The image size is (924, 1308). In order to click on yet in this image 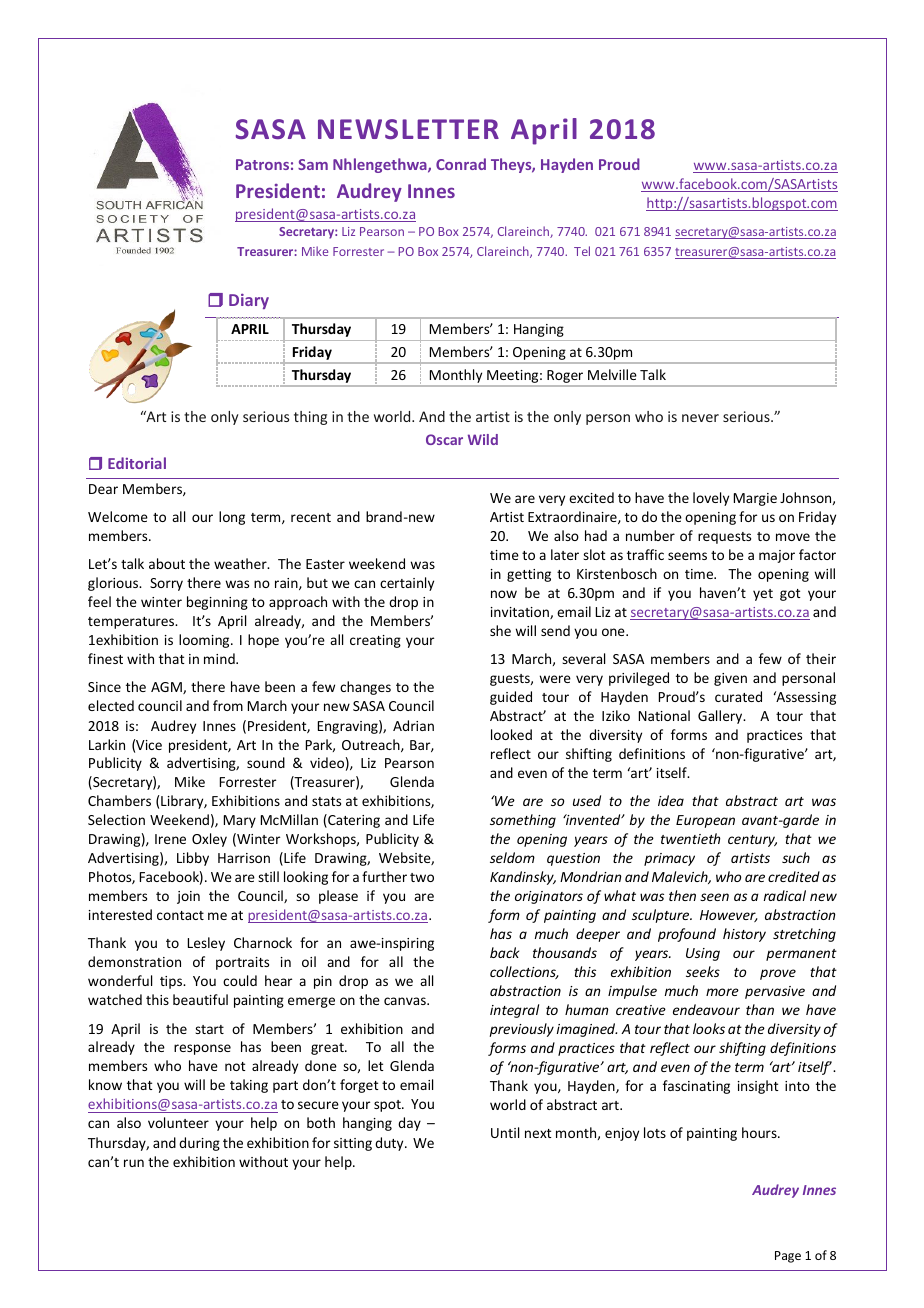, I will do `click(763, 595)`.
